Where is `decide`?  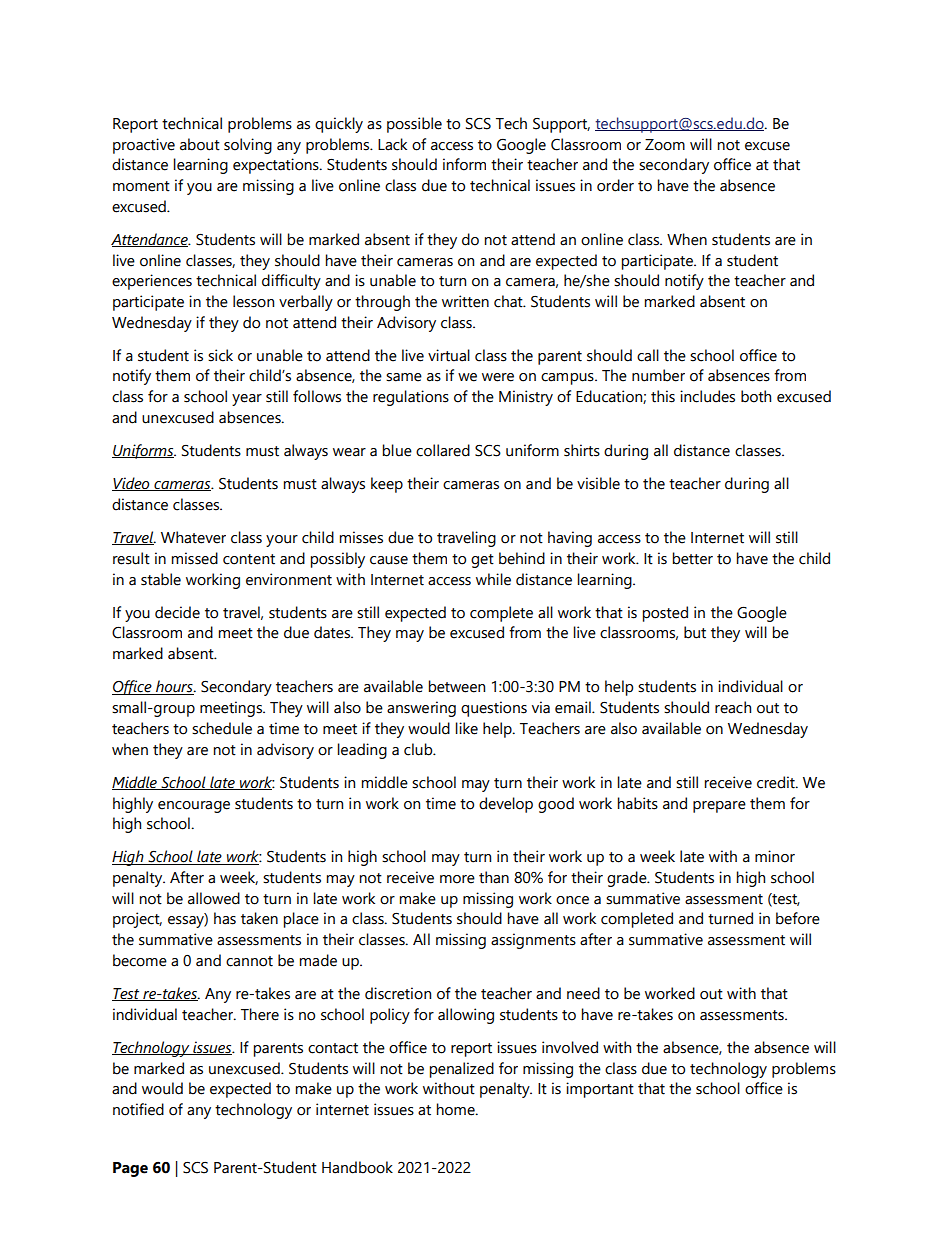
decide is located at coordinates (177, 612).
